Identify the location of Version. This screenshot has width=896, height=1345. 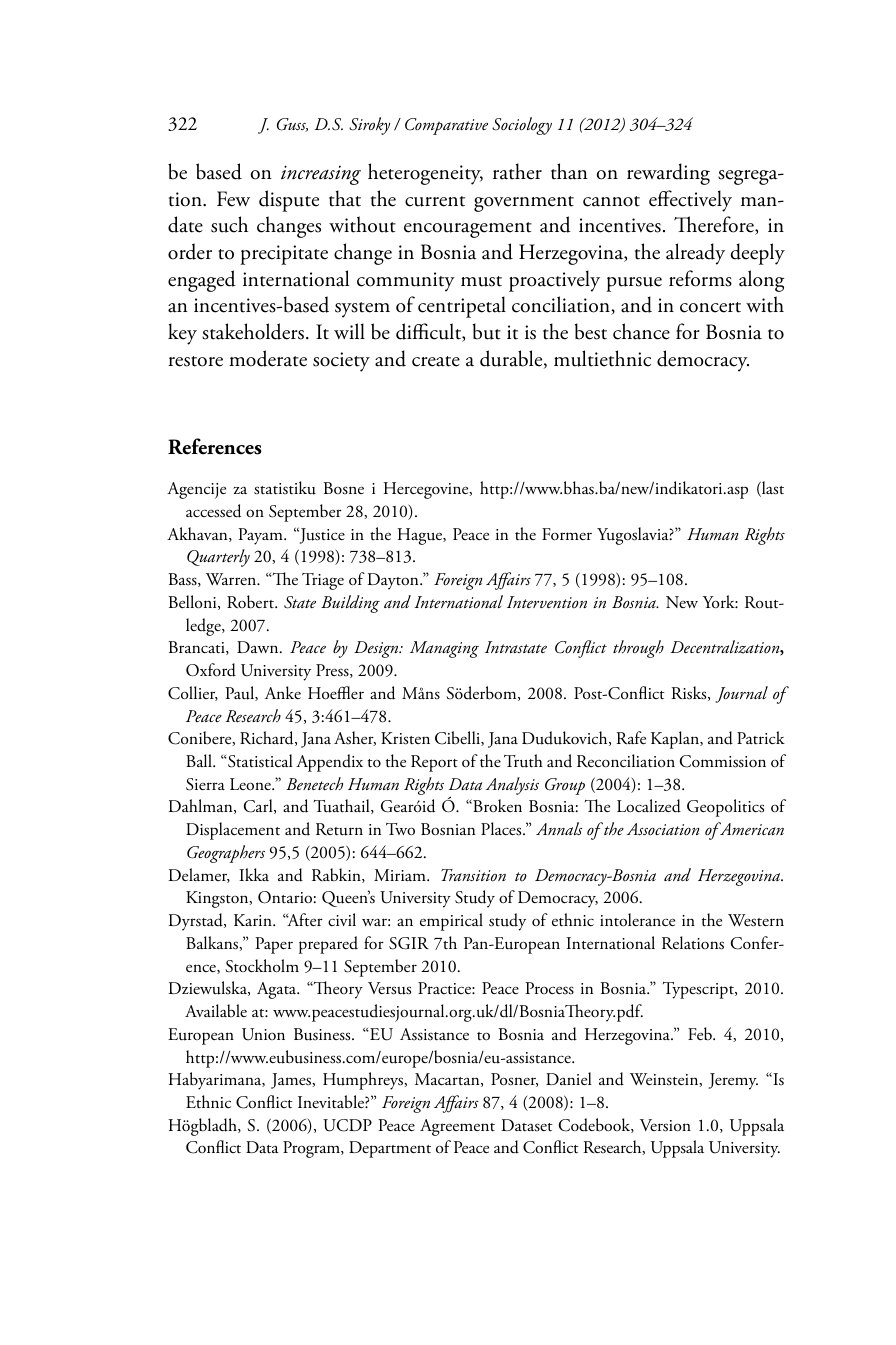
(665, 1125).
